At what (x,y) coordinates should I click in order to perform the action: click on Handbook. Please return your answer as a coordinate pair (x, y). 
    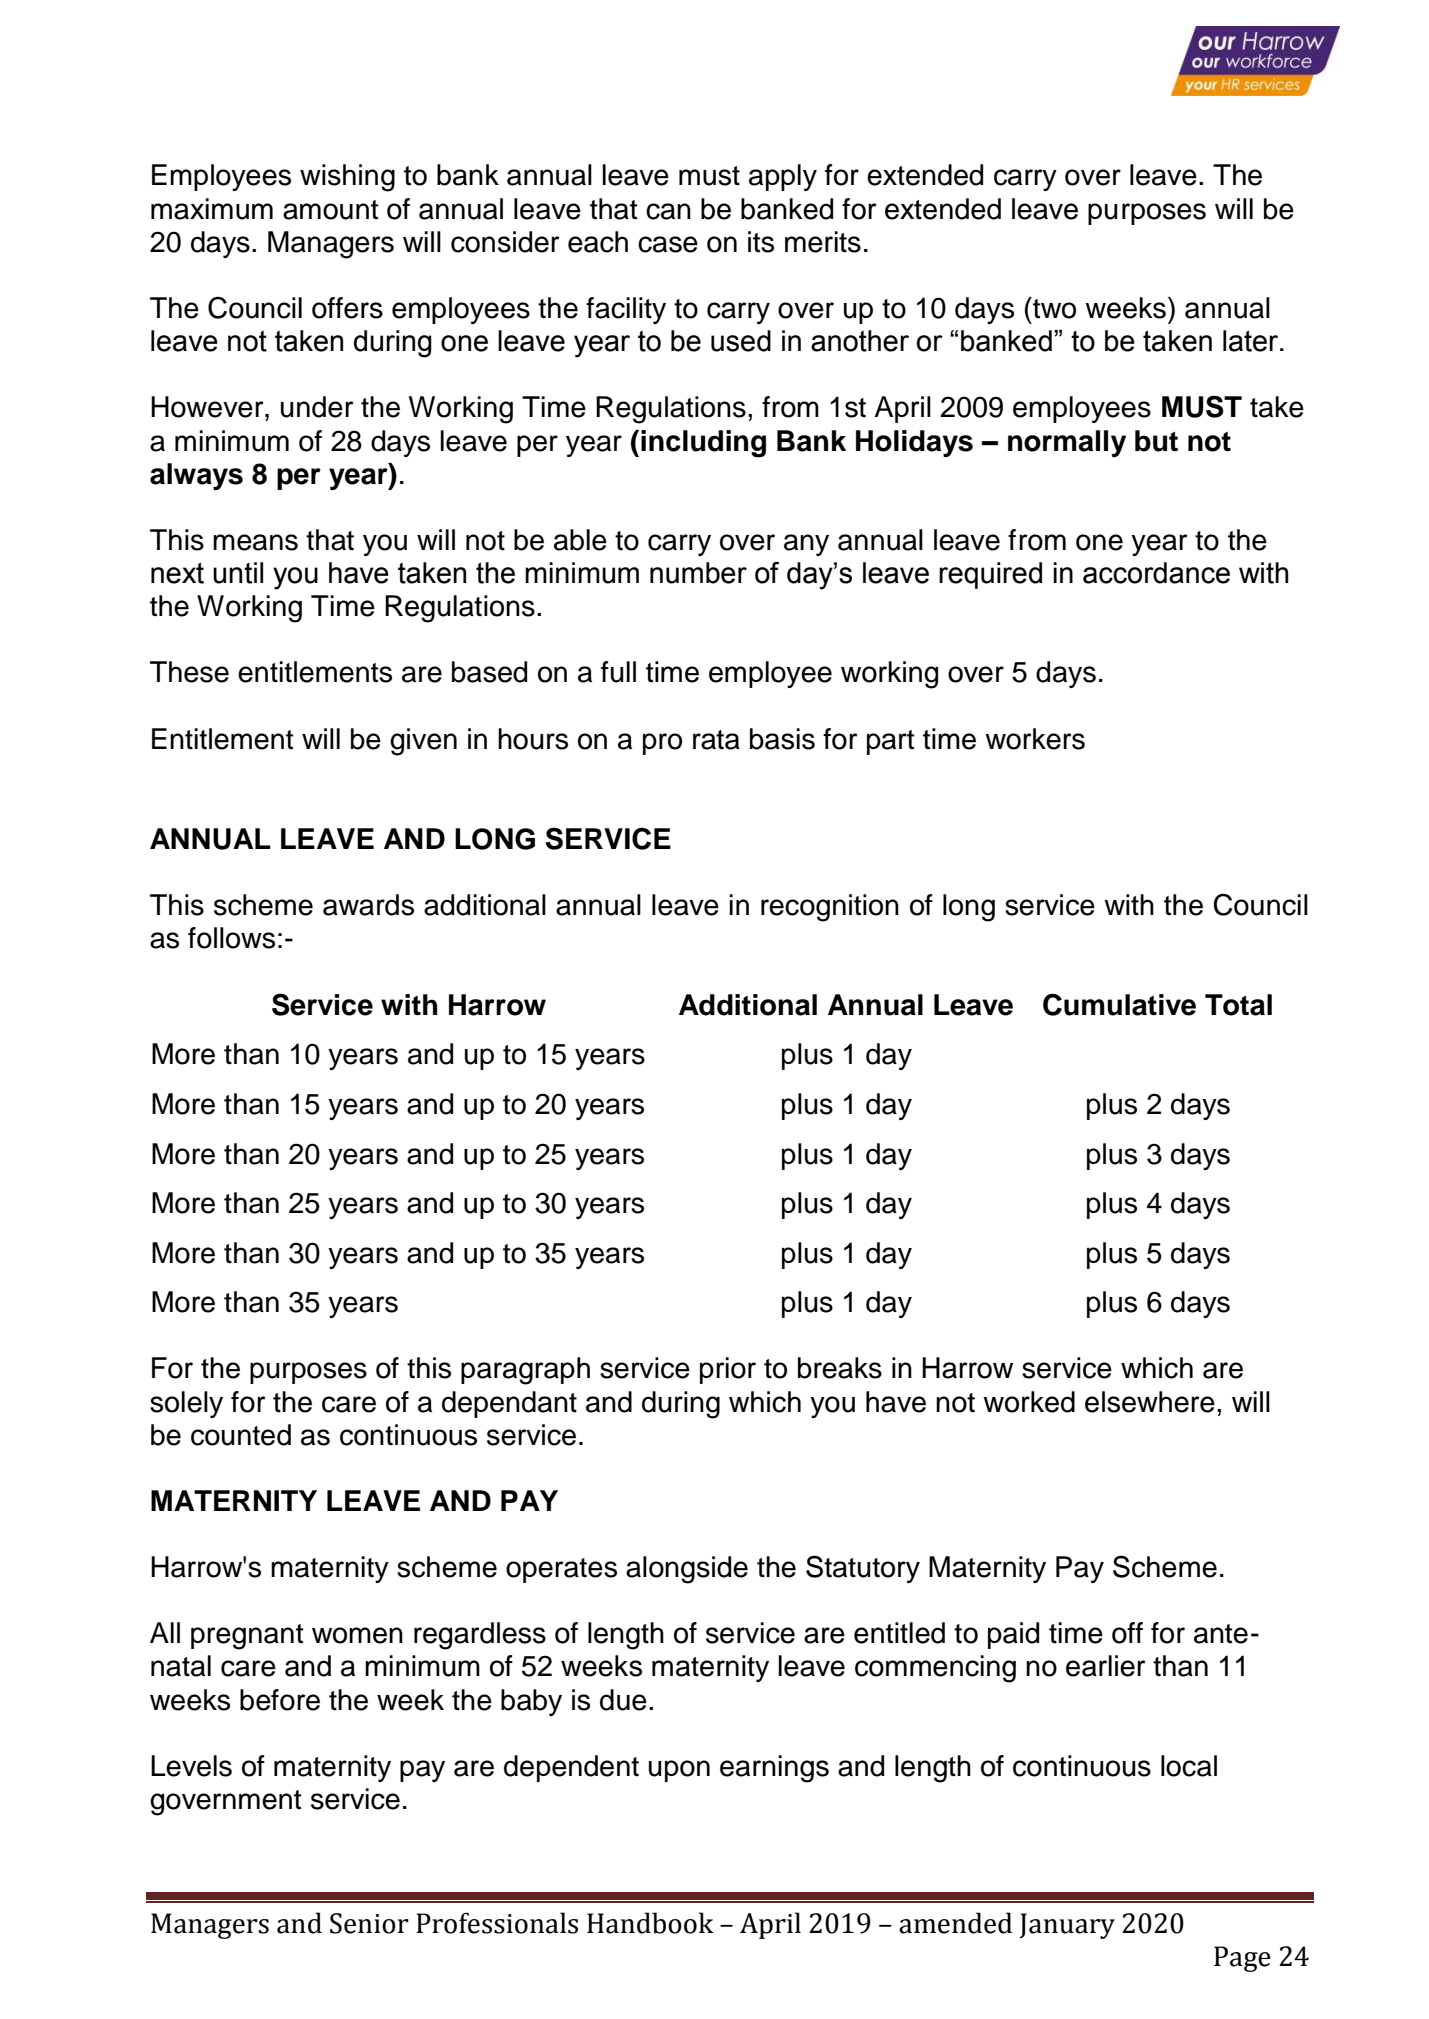
    Looking at the image, I should click on (650, 1923).
